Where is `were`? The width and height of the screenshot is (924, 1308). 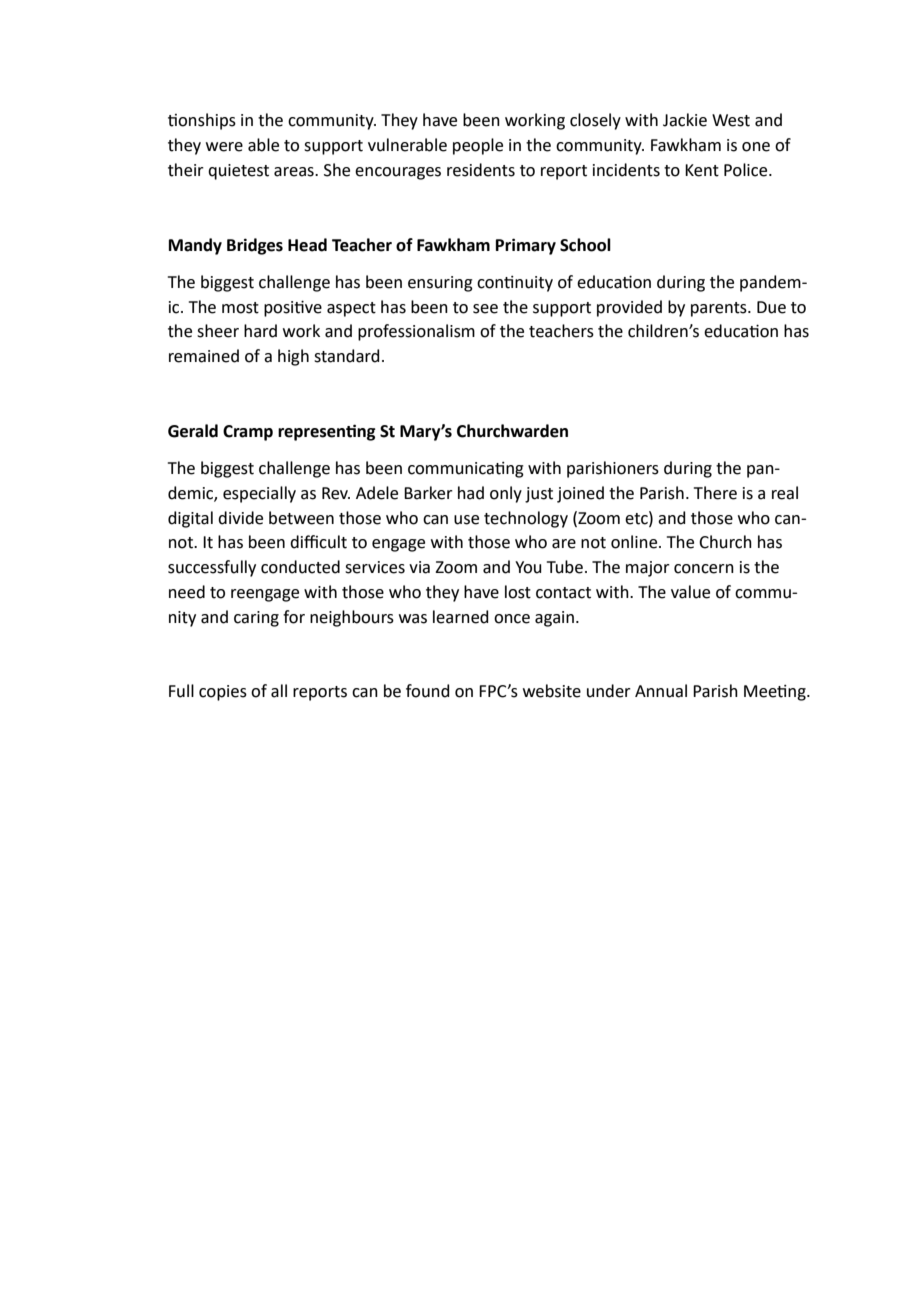 were is located at coordinates (224, 147).
